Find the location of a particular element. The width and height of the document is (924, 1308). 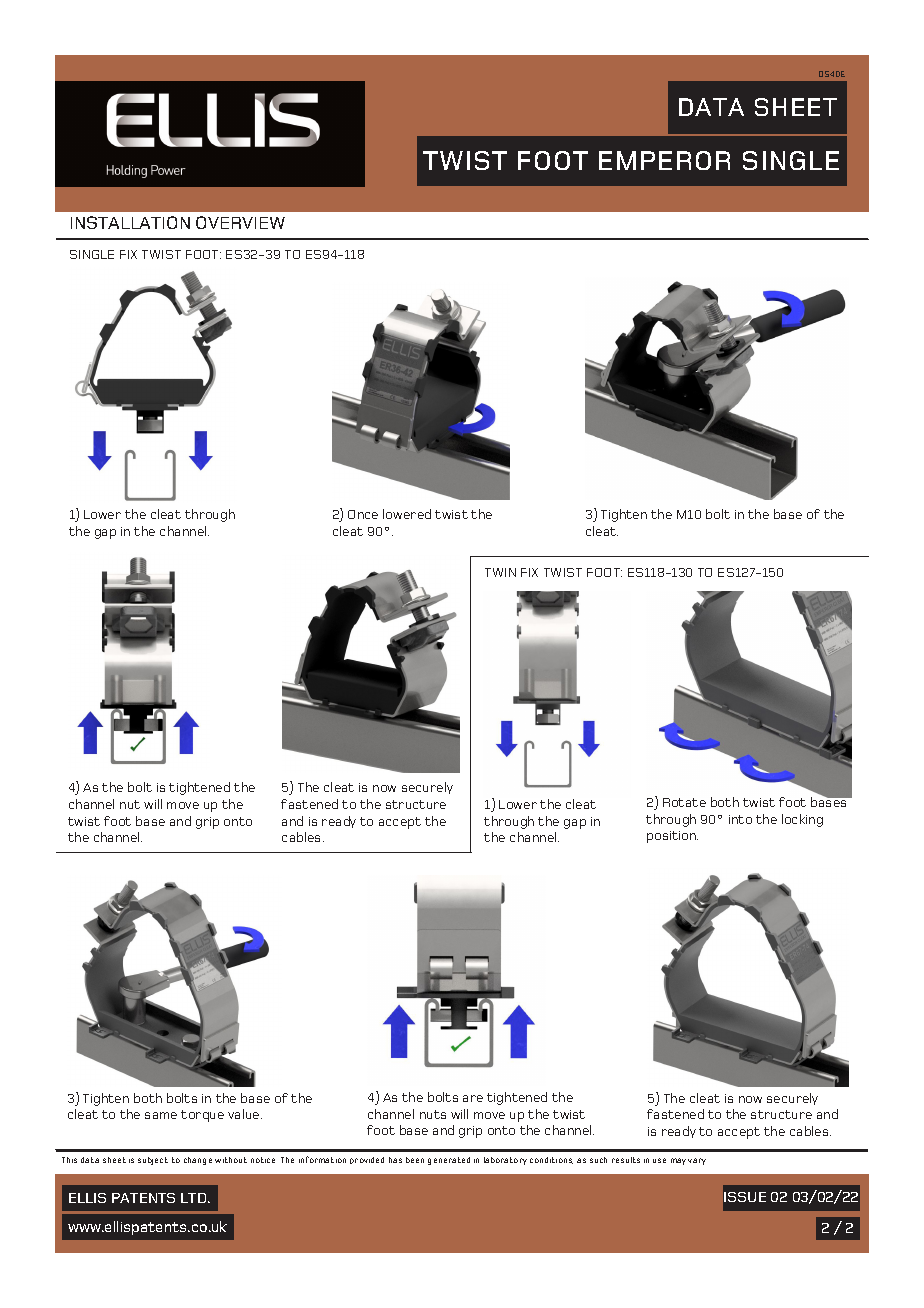

subject is located at coordinates (153, 1161).
